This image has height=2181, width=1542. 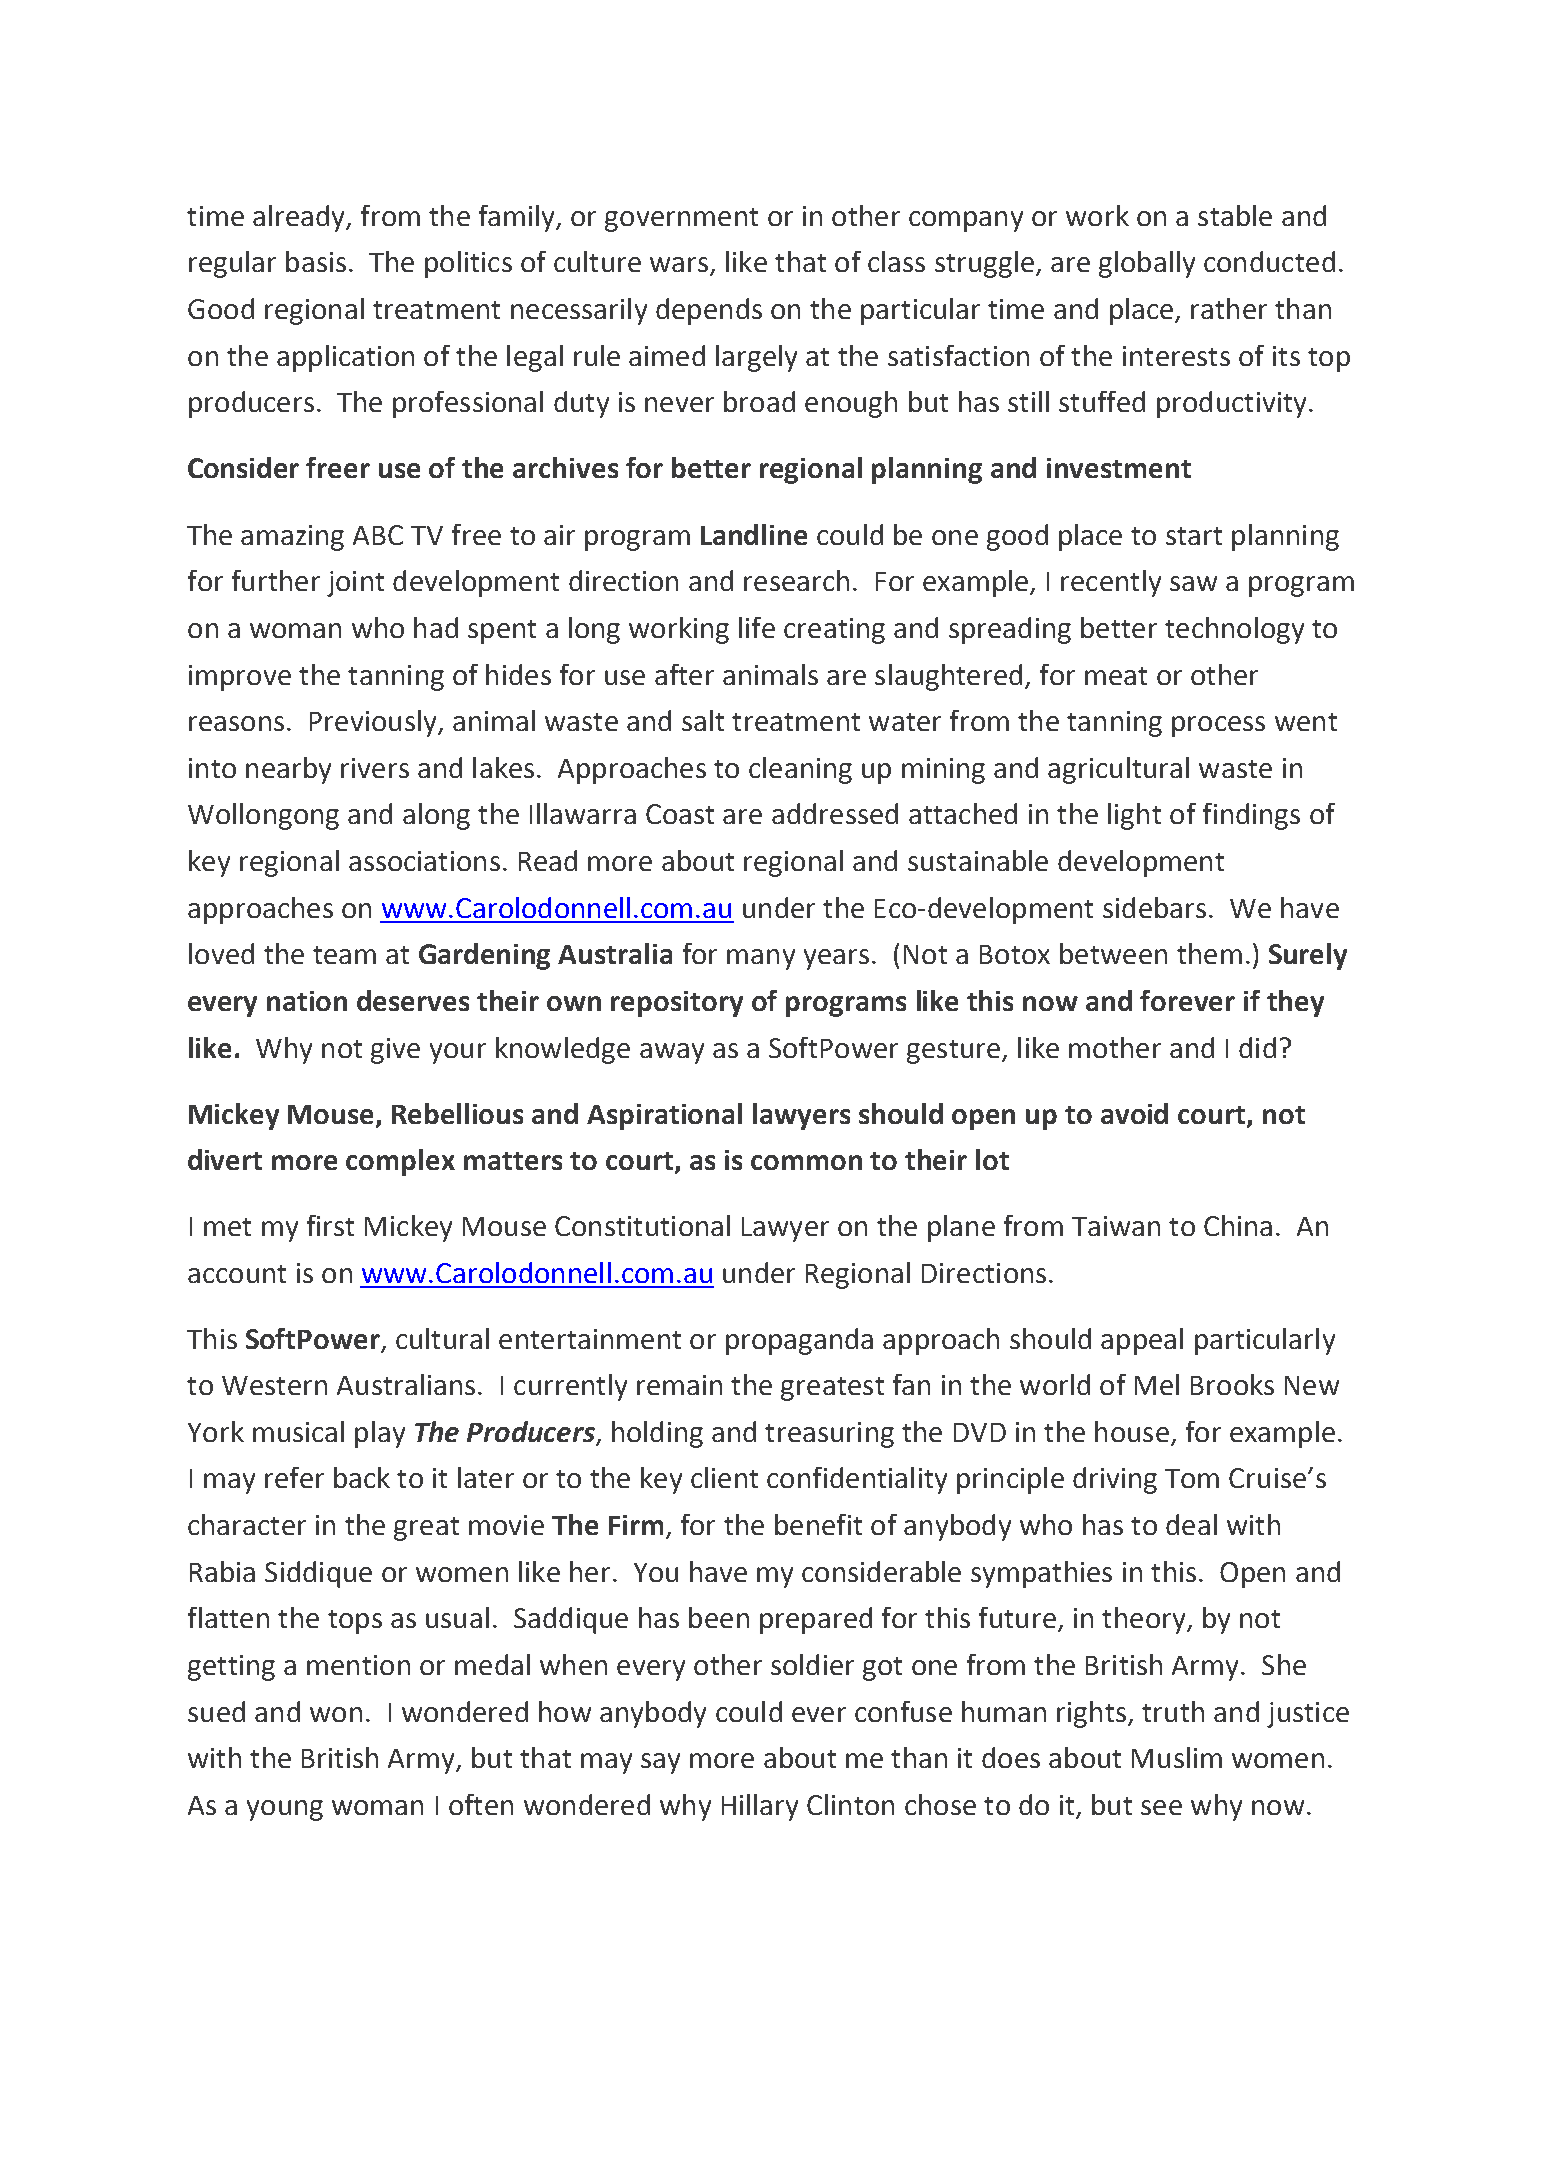 I want to click on wars, so click(x=680, y=266).
